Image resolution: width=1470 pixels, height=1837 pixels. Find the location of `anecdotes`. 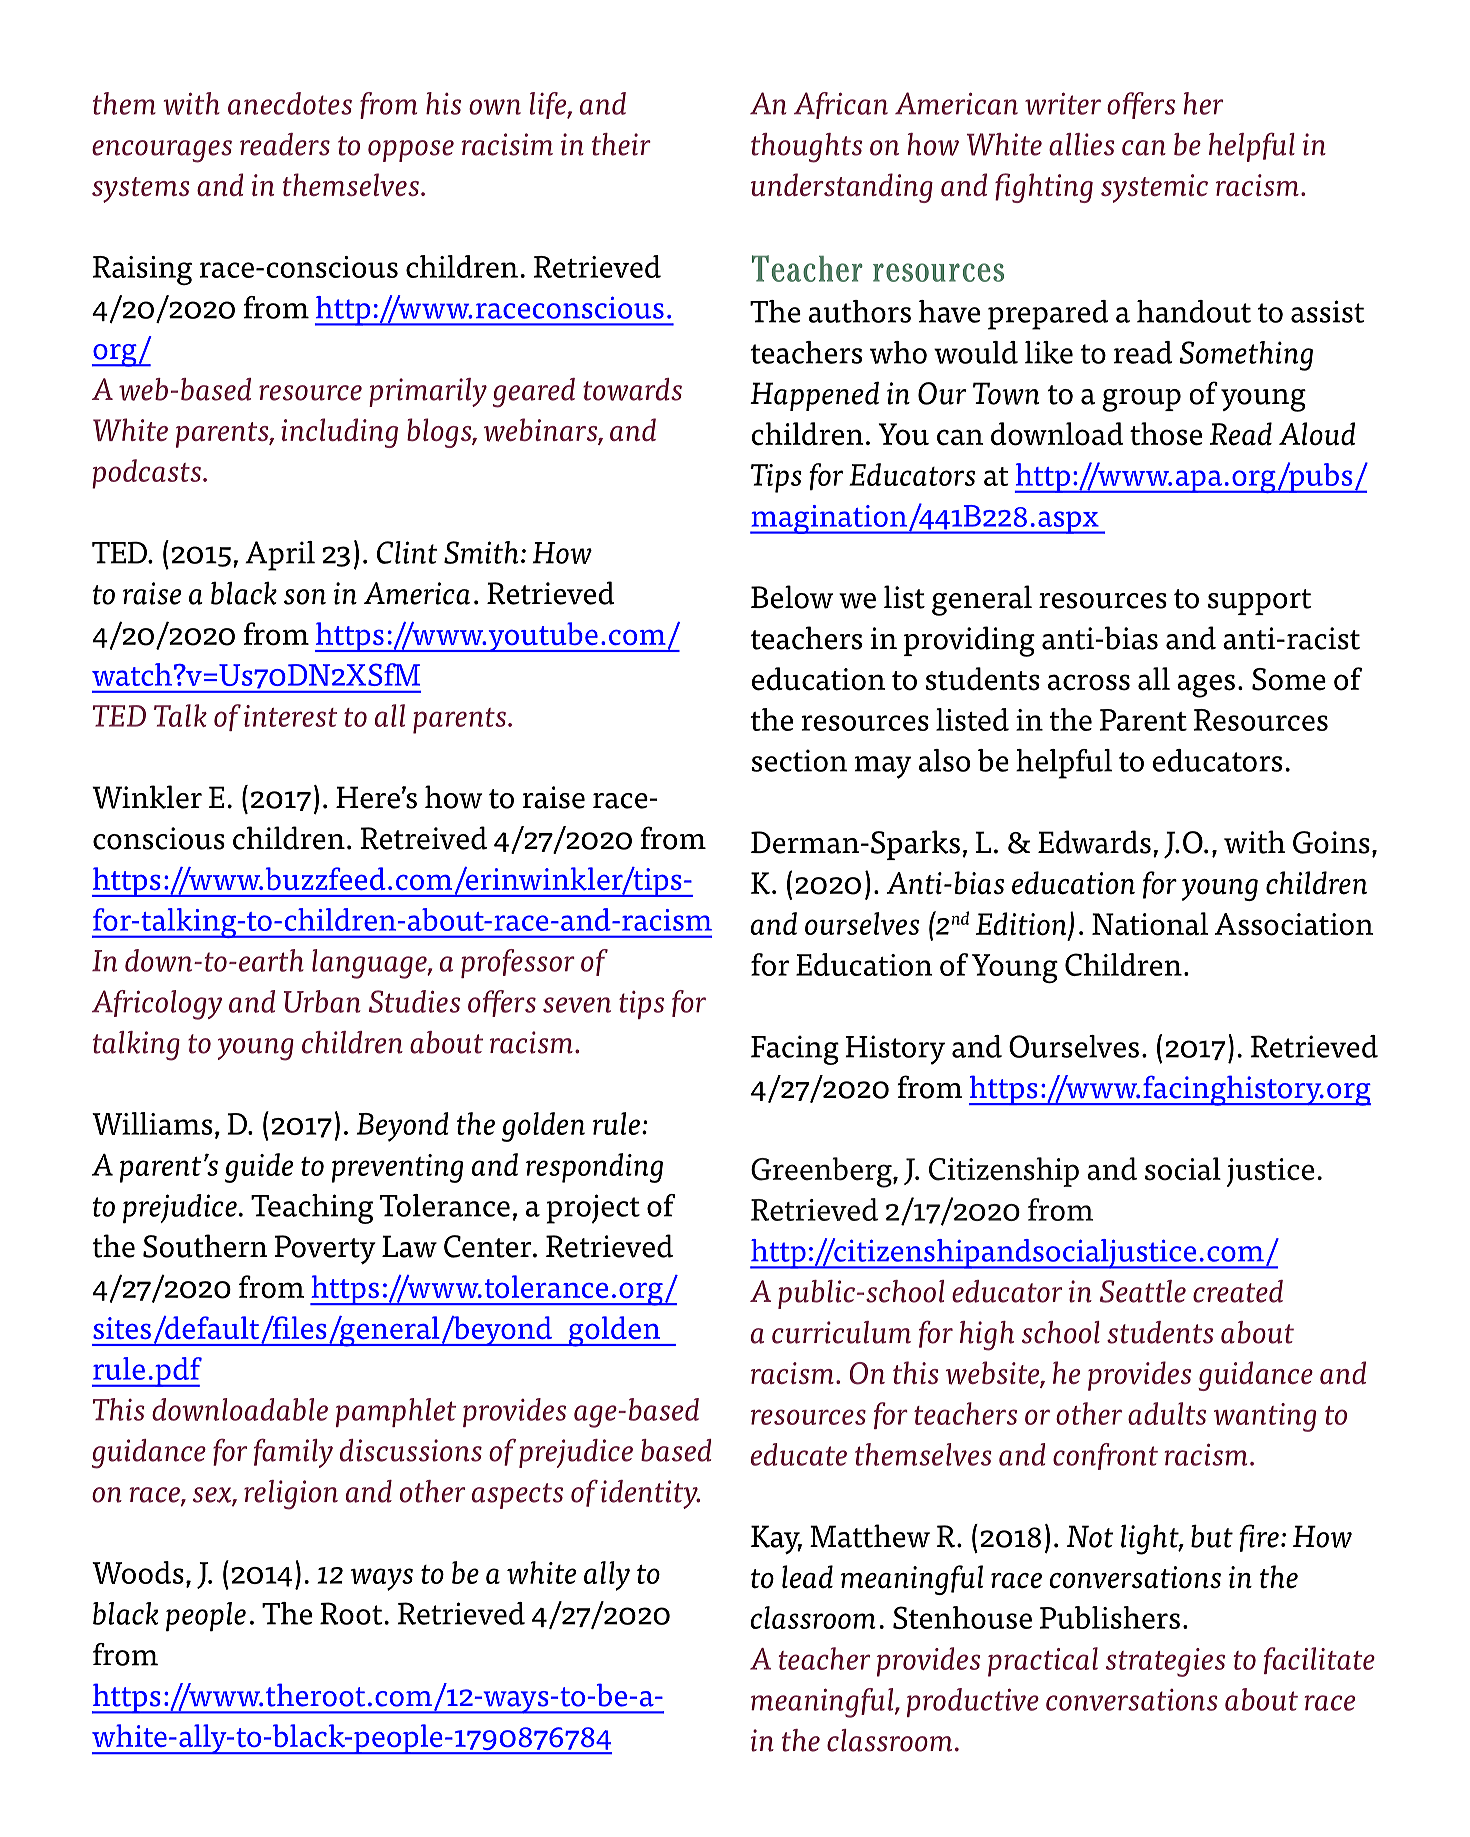

anecdotes is located at coordinates (290, 103).
